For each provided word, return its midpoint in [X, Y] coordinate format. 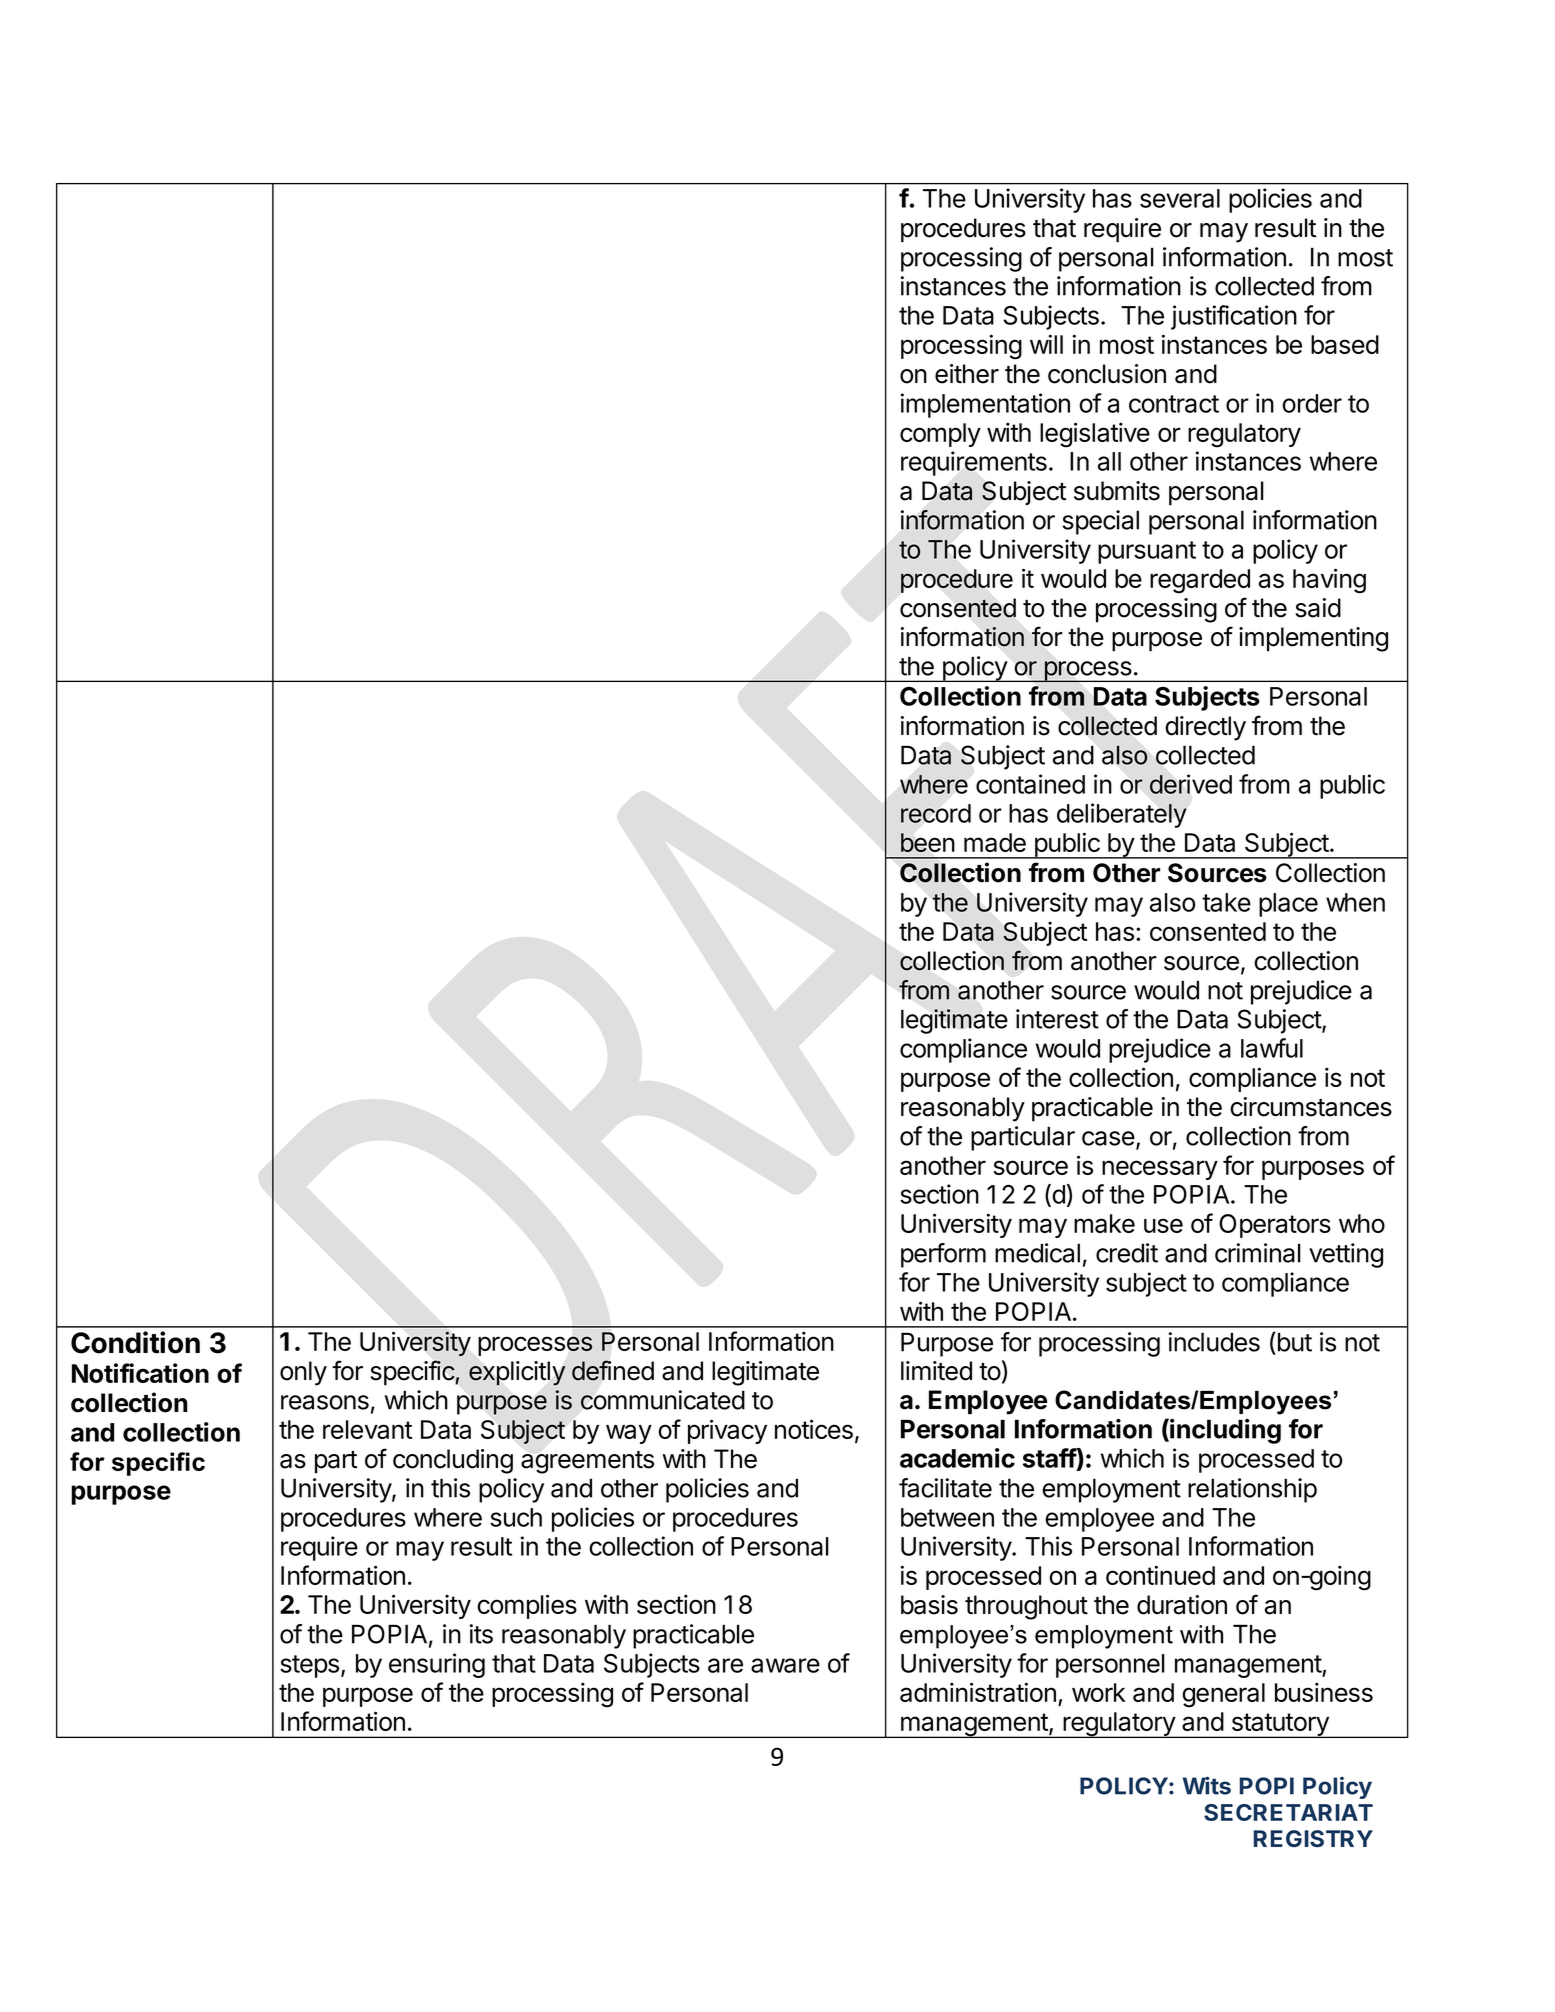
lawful [1272, 1048]
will [1046, 344]
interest [1057, 1019]
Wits [1206, 1785]
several [1180, 198]
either [967, 374]
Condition [135, 1342]
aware [785, 1665]
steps [309, 1666]
